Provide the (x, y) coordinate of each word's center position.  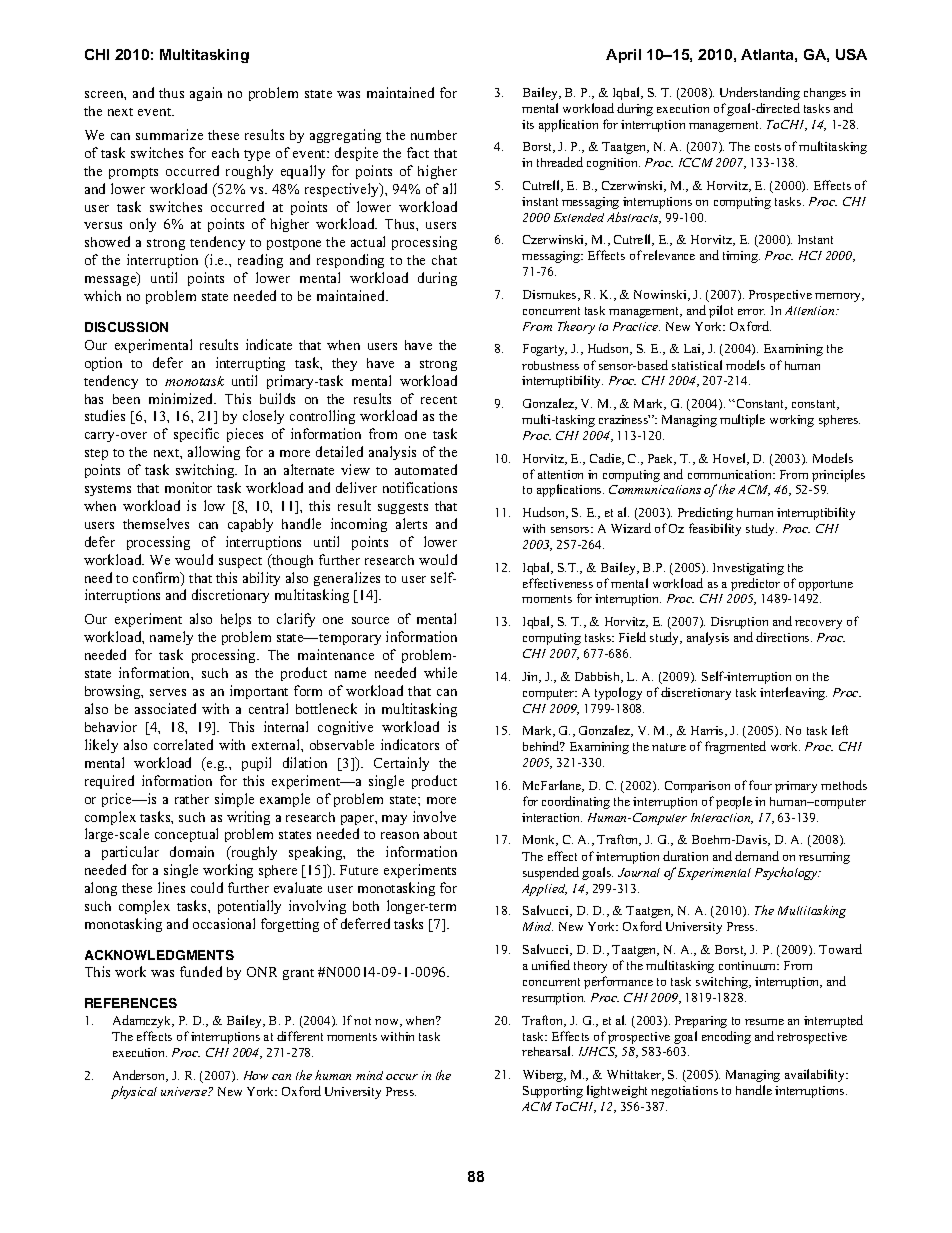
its (528, 124)
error (751, 312)
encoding (726, 1037)
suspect (240, 562)
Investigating (748, 569)
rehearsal (547, 1051)
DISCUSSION (126, 327)
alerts (411, 523)
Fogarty (545, 350)
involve (434, 816)
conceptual (186, 835)
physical (134, 1092)
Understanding (760, 93)
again (206, 94)
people (734, 802)
